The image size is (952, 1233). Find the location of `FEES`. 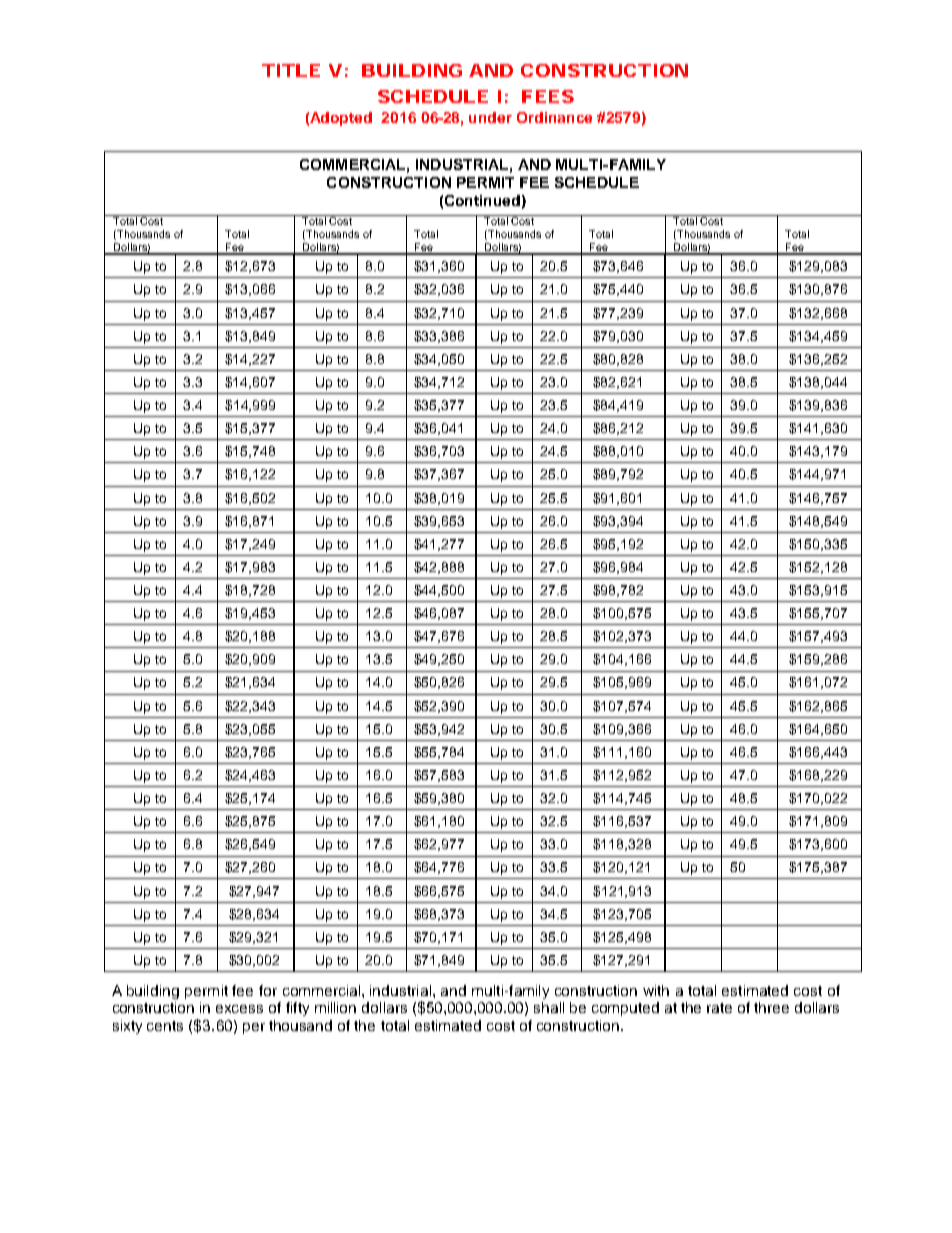

FEES is located at coordinates (548, 96).
